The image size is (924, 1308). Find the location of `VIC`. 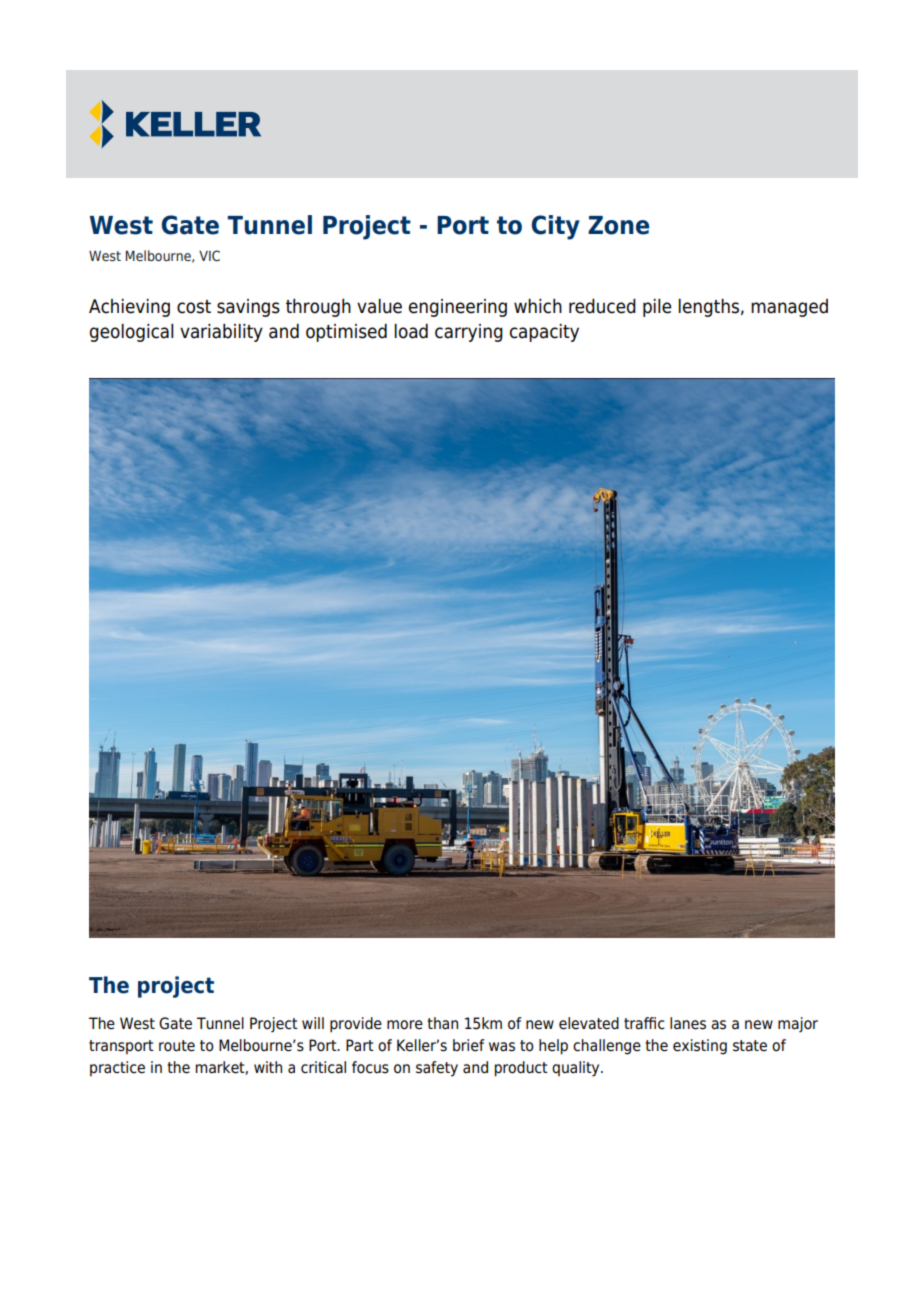

VIC is located at coordinates (209, 255).
